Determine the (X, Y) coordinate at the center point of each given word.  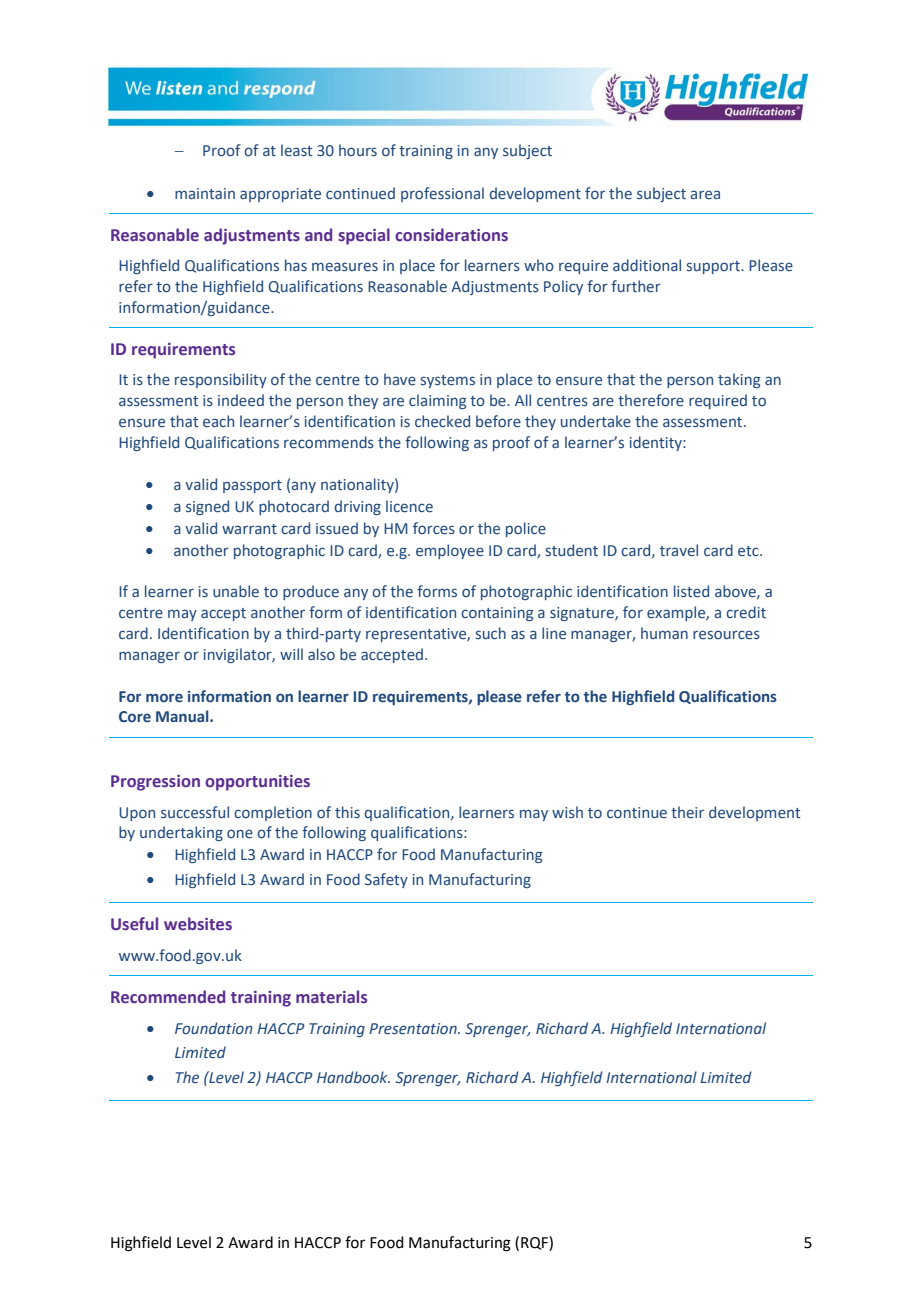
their (687, 812)
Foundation (214, 1028)
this (347, 812)
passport (252, 486)
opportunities (257, 783)
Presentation (414, 1029)
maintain (205, 193)
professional (442, 194)
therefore (651, 400)
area (705, 194)
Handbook (353, 1077)
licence (409, 506)
